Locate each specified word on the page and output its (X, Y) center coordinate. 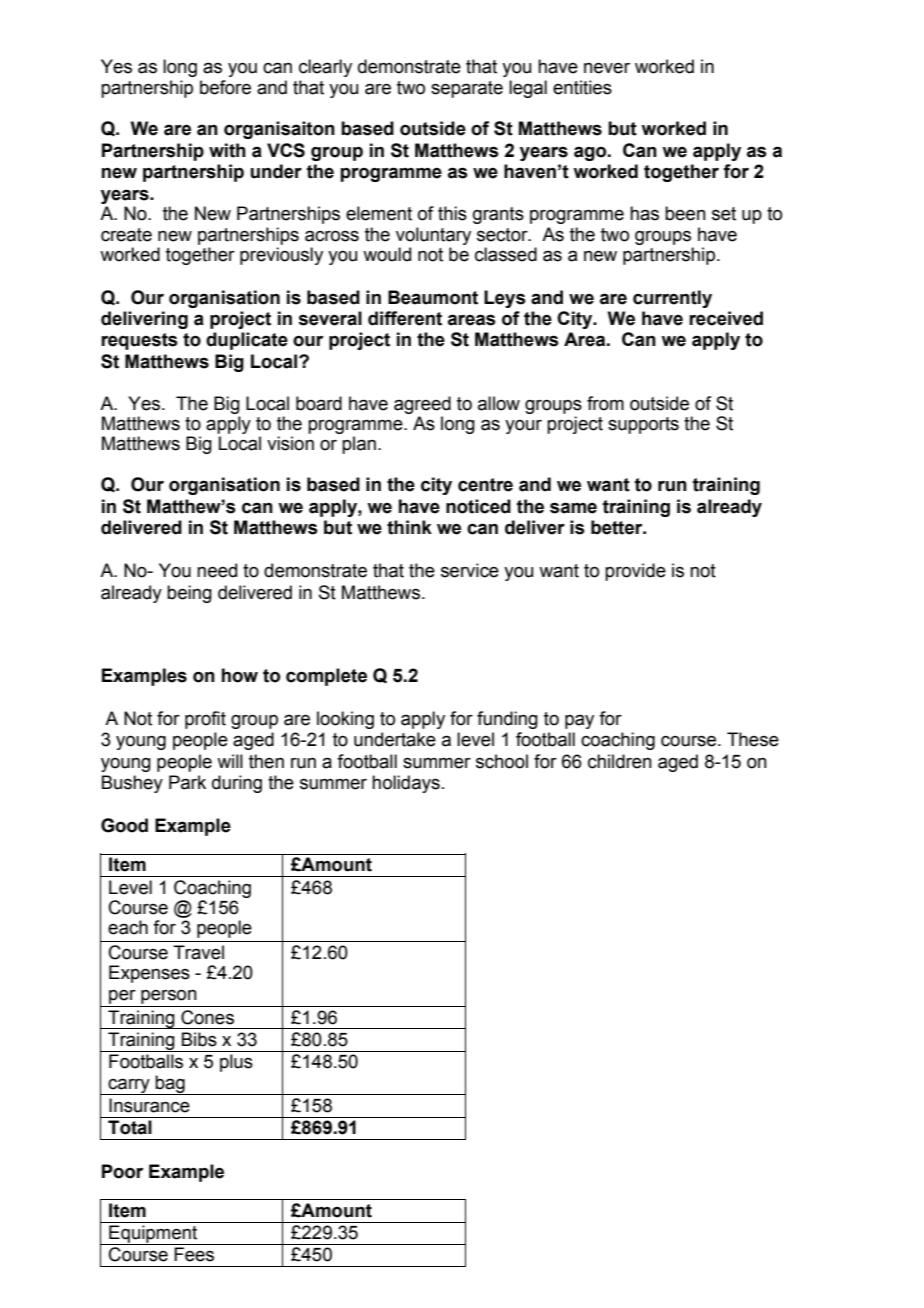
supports (643, 425)
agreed (422, 406)
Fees (194, 1254)
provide (635, 572)
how (240, 675)
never (607, 68)
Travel (198, 952)
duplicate (247, 341)
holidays (406, 784)
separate (467, 89)
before (225, 87)
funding (507, 720)
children (620, 761)
